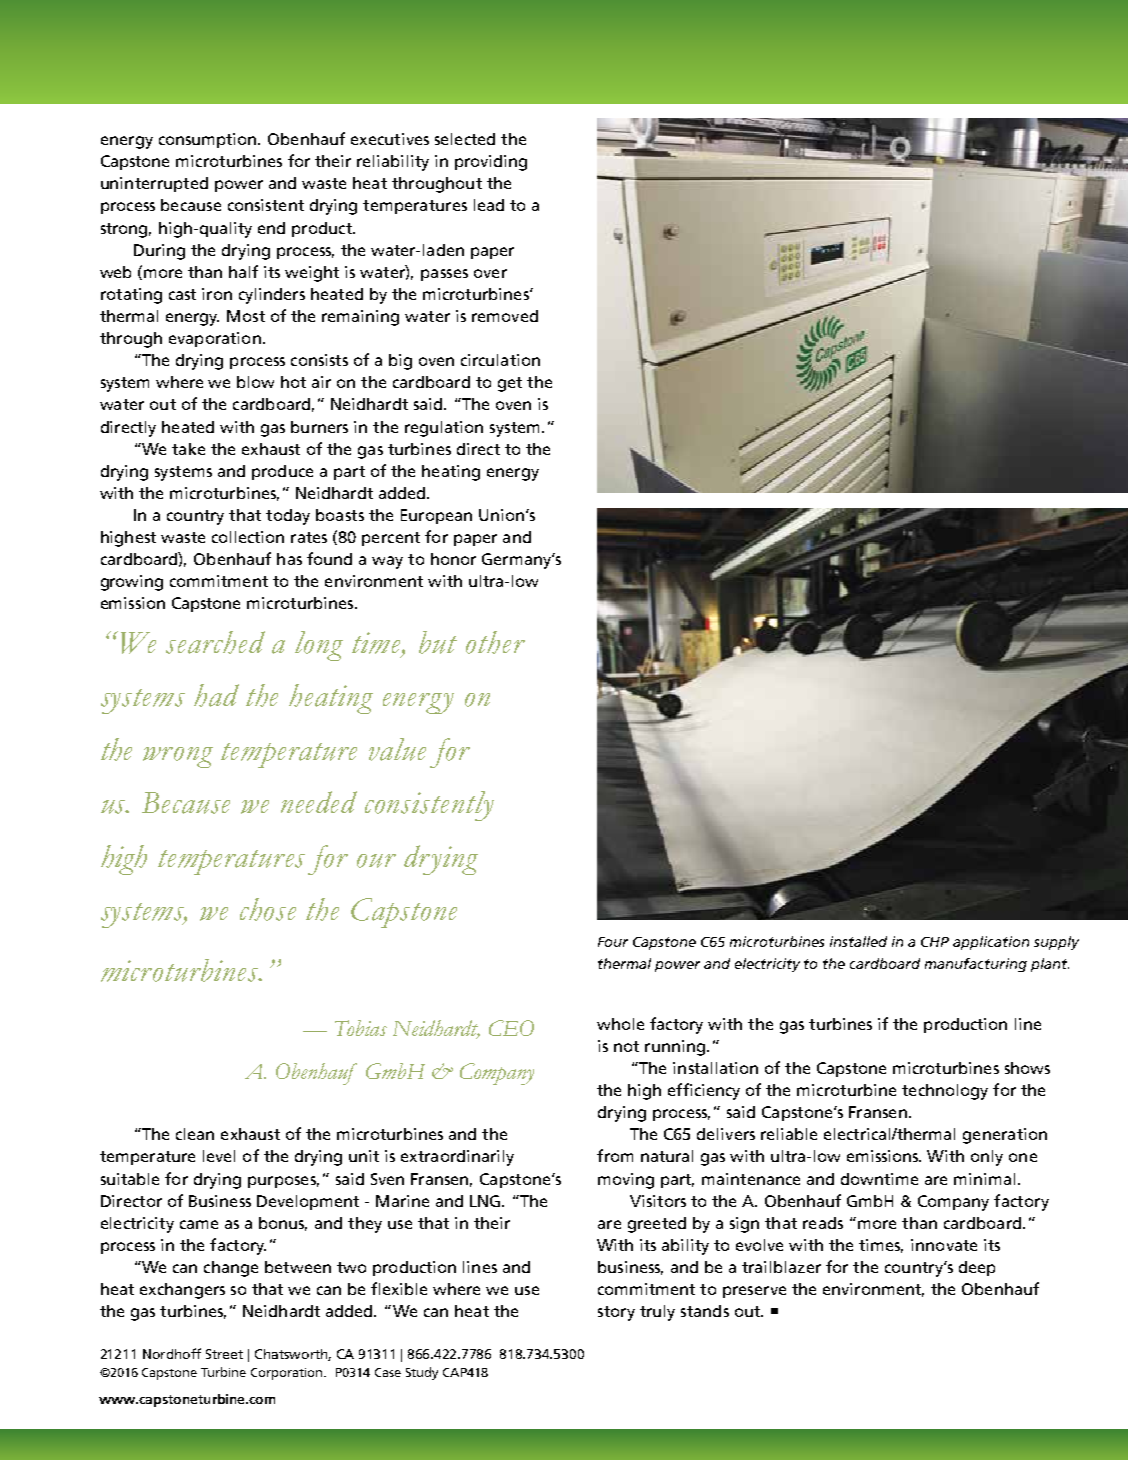 The width and height of the page is (1128, 1460). Describe the element at coordinates (491, 163) in the page. I see `providing` at that location.
